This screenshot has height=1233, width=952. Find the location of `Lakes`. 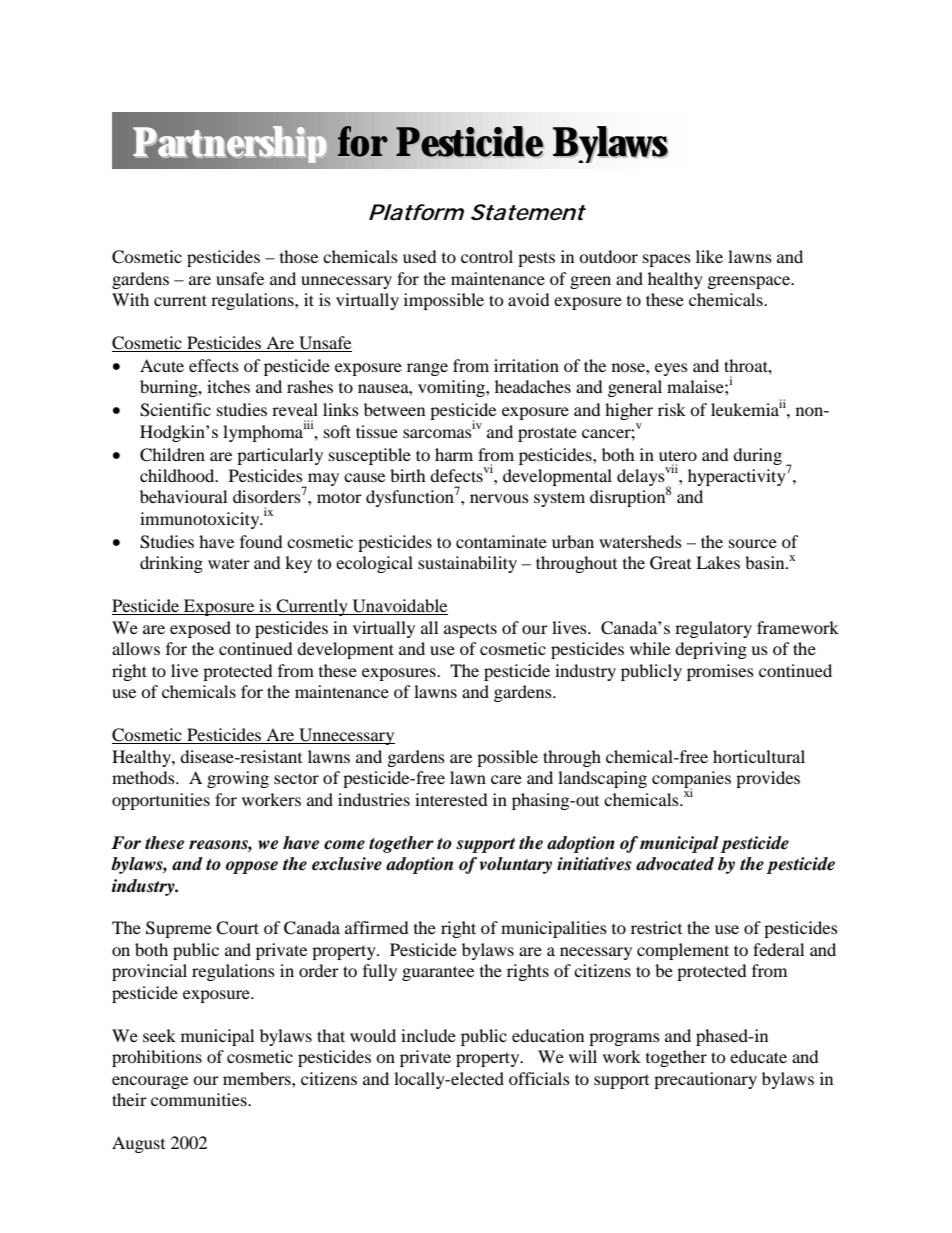

Lakes is located at coordinates (718, 562).
